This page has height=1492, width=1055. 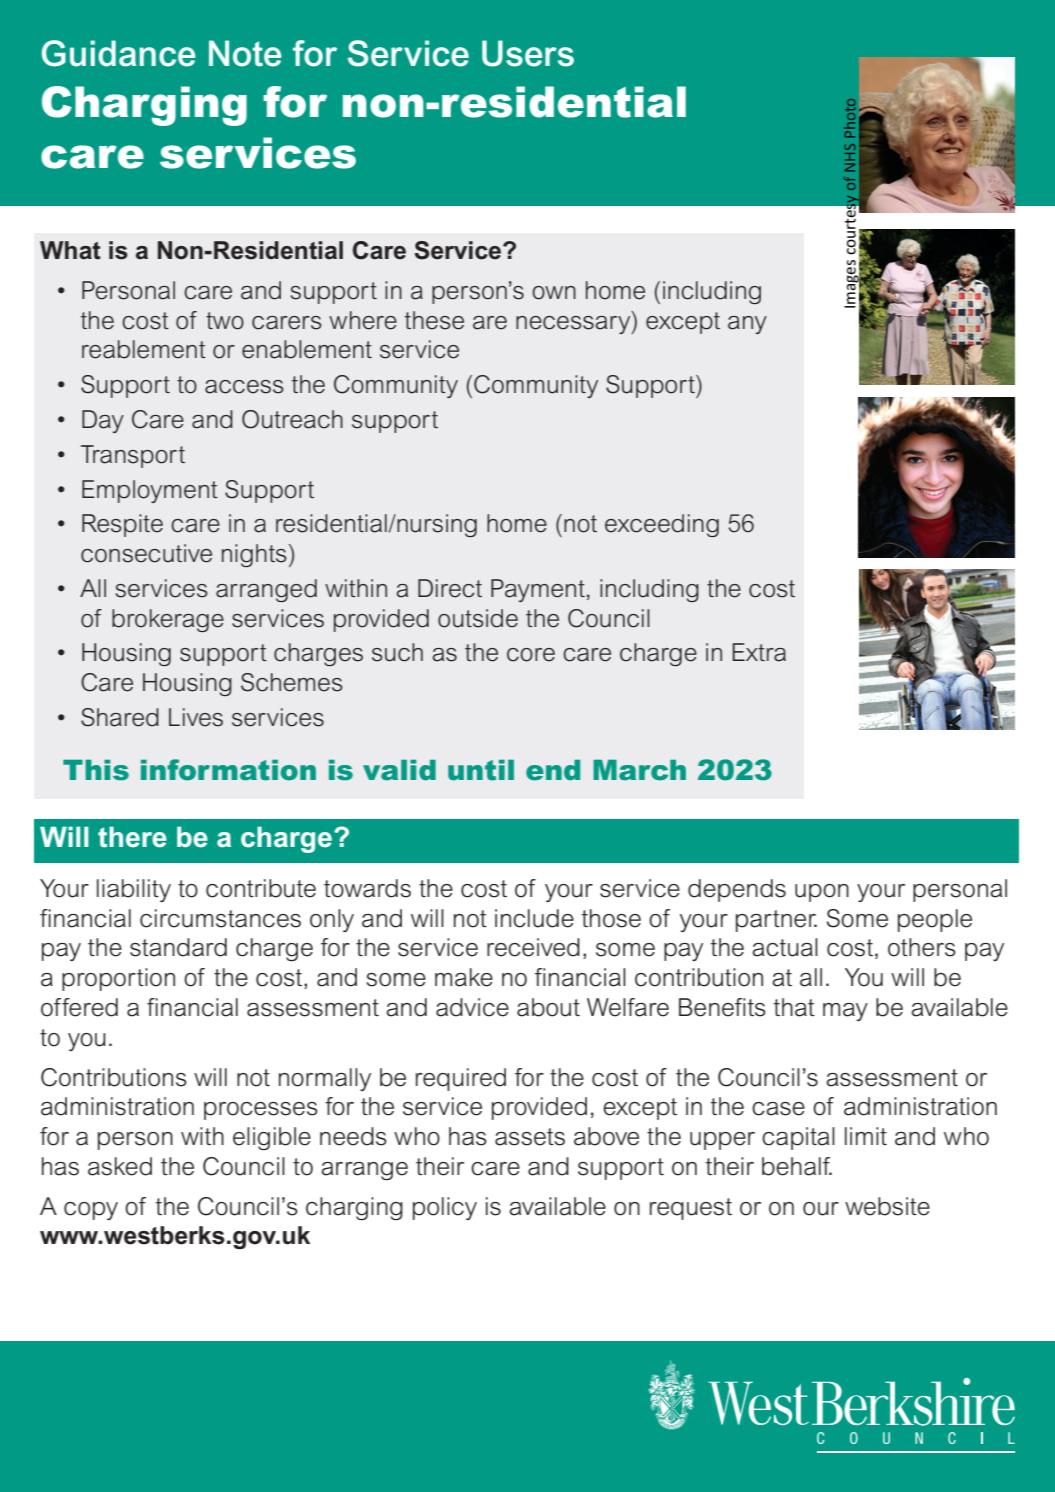 I want to click on own, so click(x=554, y=293).
